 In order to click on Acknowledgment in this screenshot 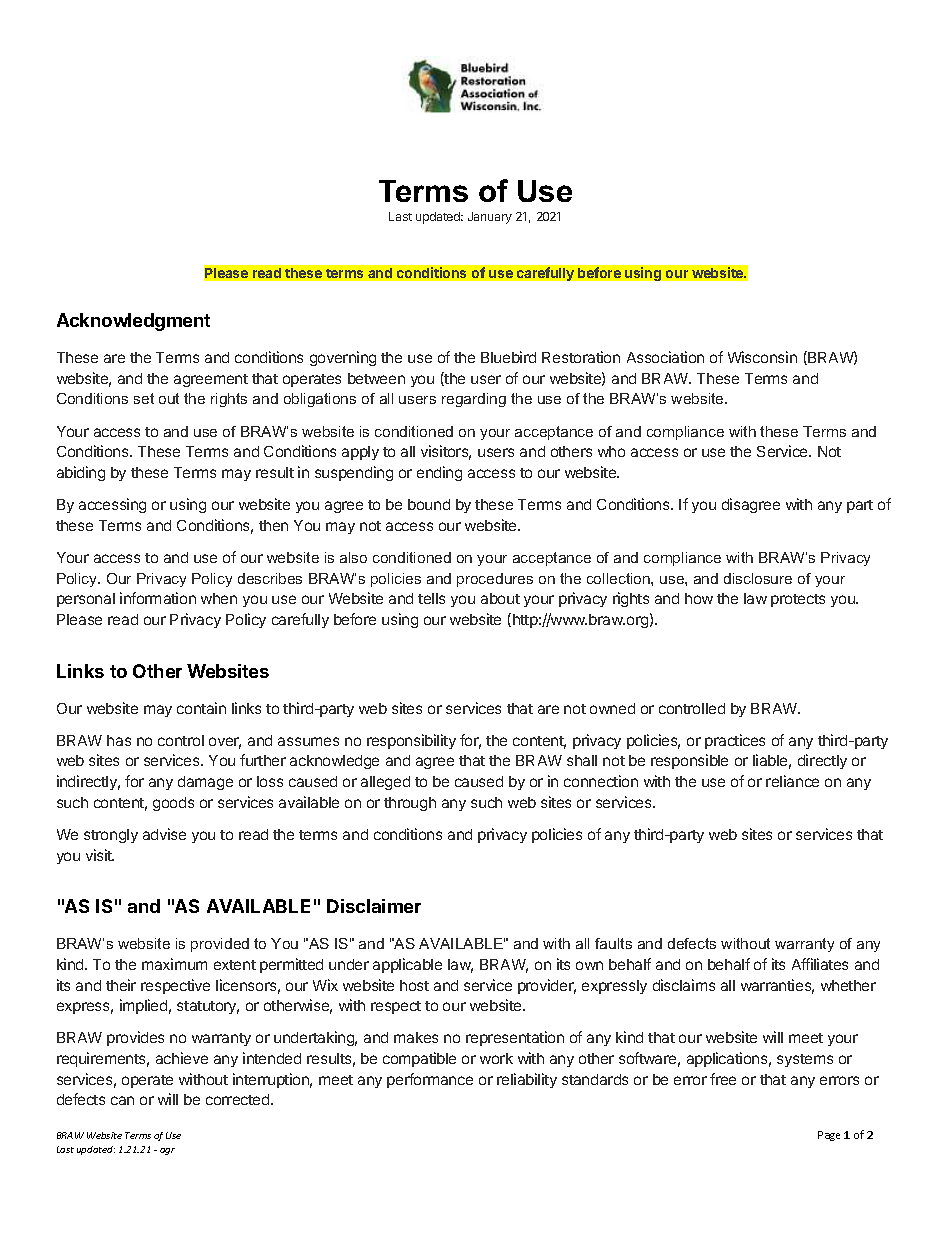, I will do `click(133, 322)`.
